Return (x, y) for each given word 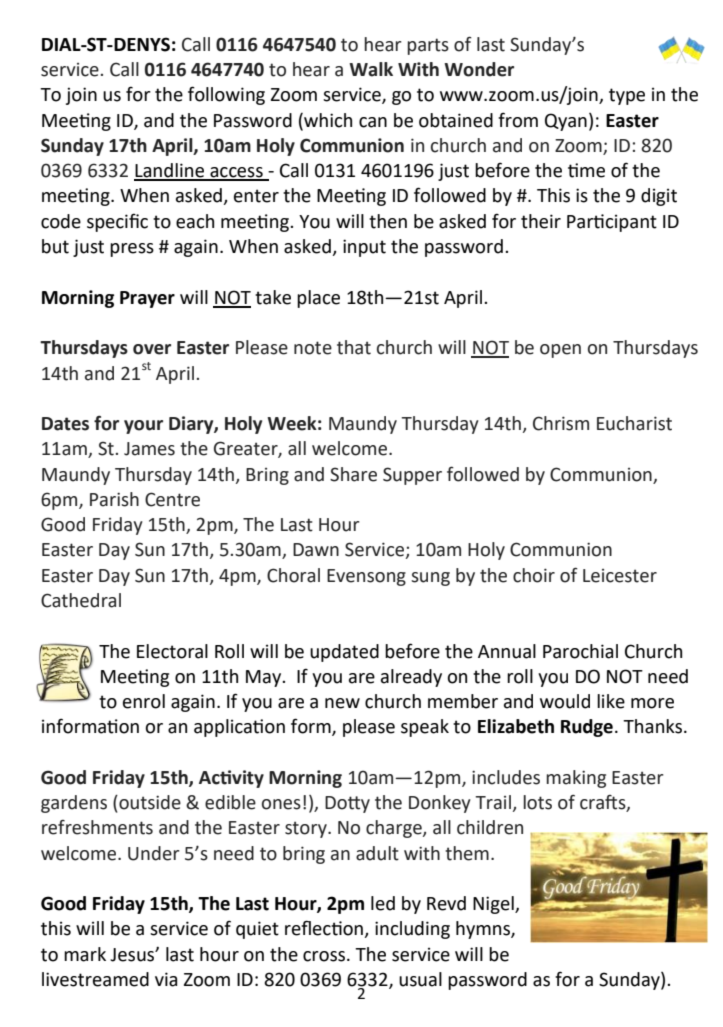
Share (353, 474)
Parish (114, 499)
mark (85, 954)
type (627, 96)
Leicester (620, 576)
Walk (371, 69)
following (226, 95)
